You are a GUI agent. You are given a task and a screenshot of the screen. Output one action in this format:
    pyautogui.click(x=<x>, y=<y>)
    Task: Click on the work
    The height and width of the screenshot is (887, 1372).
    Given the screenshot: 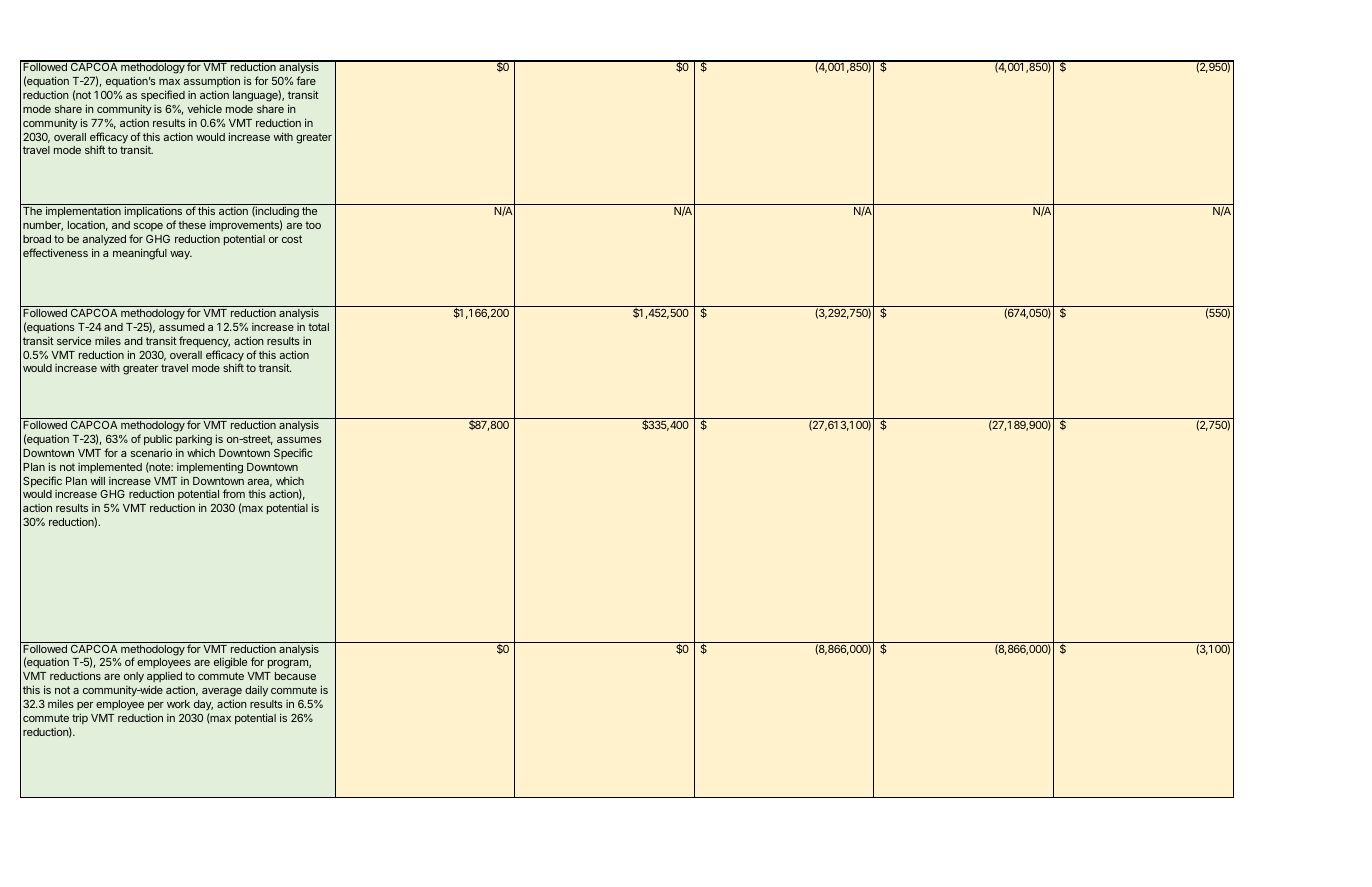 What is the action you would take?
    pyautogui.click(x=178, y=704)
